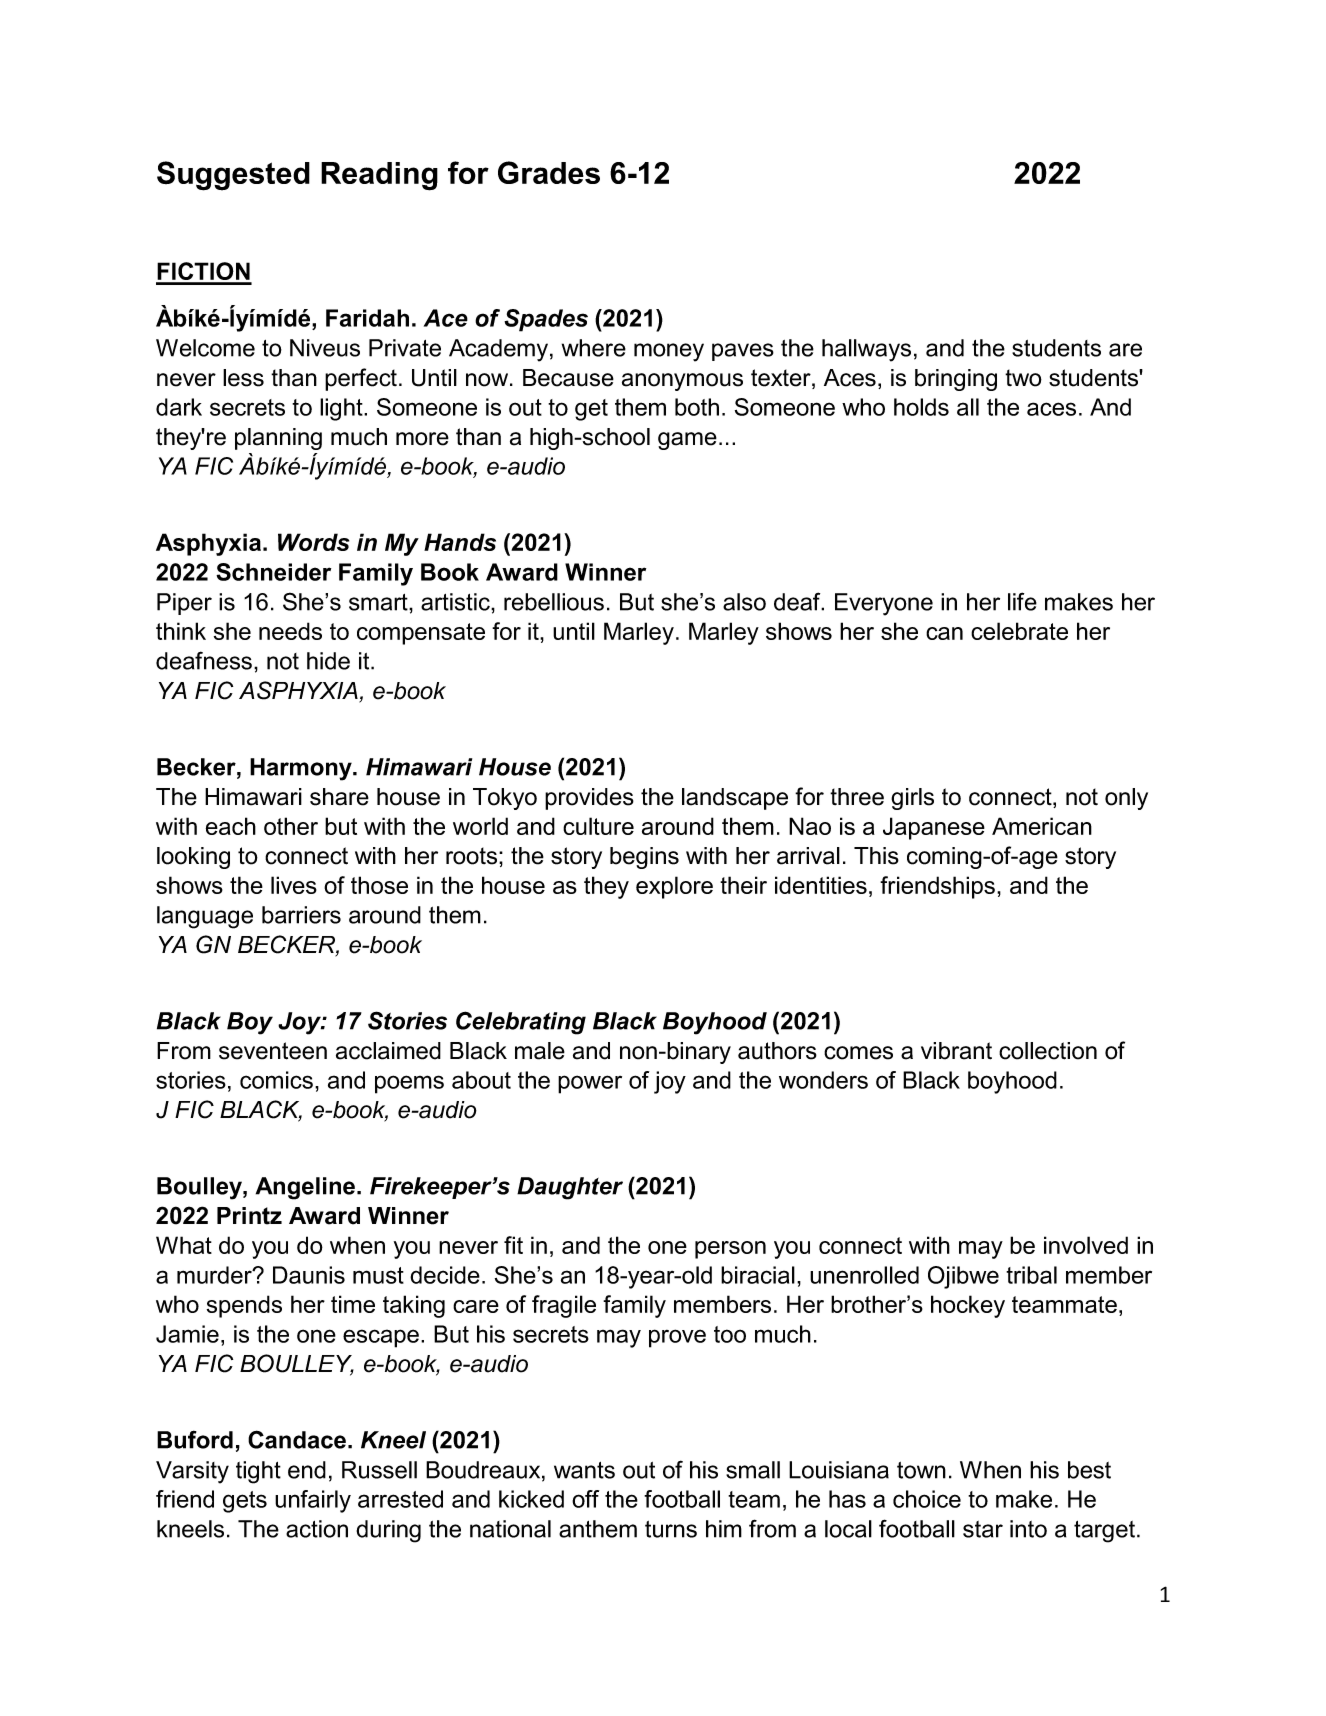 Image resolution: width=1326 pixels, height=1716 pixels. Describe the element at coordinates (1023, 378) in the screenshot. I see `two` at that location.
